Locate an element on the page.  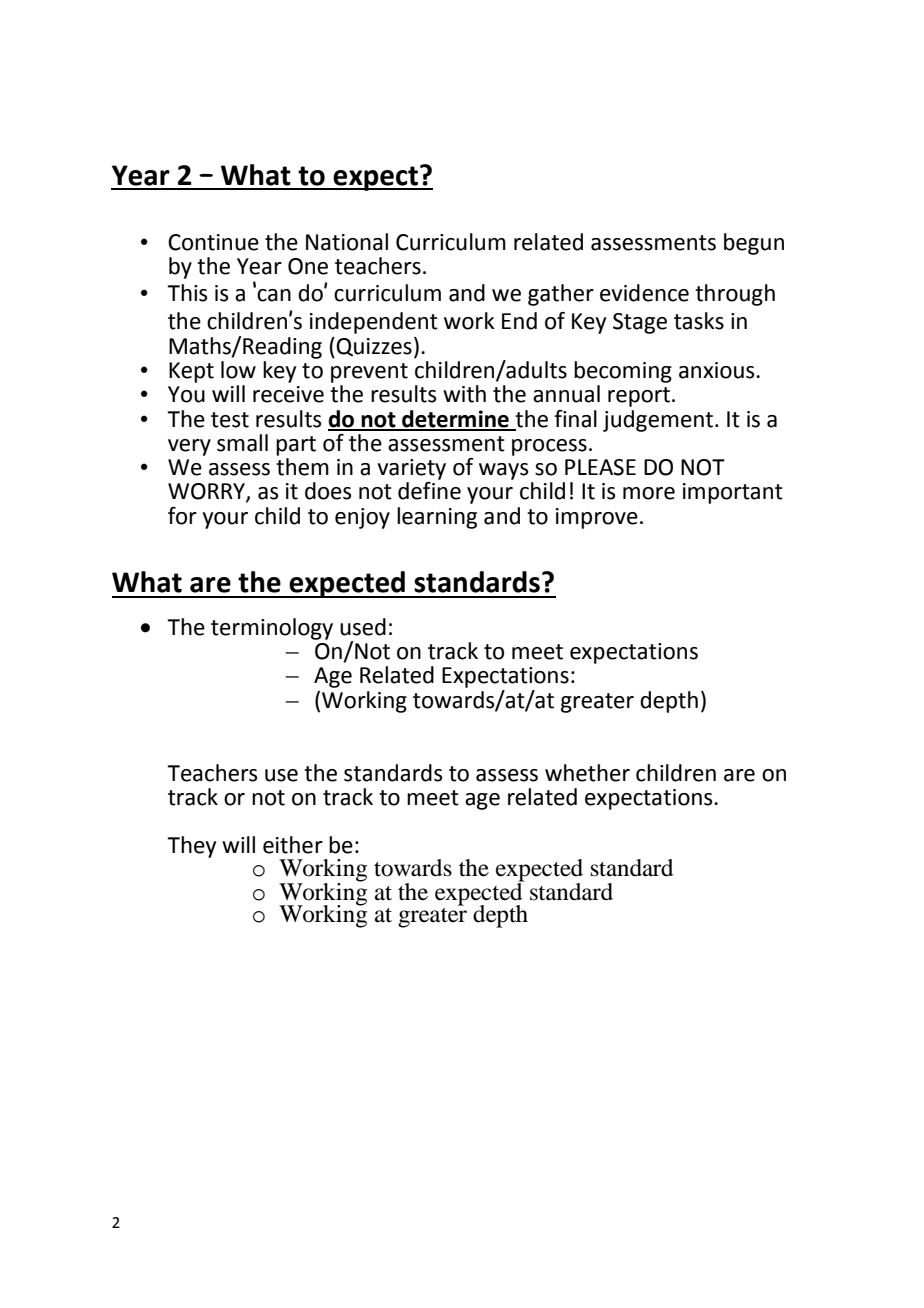
either is located at coordinates (293, 845).
